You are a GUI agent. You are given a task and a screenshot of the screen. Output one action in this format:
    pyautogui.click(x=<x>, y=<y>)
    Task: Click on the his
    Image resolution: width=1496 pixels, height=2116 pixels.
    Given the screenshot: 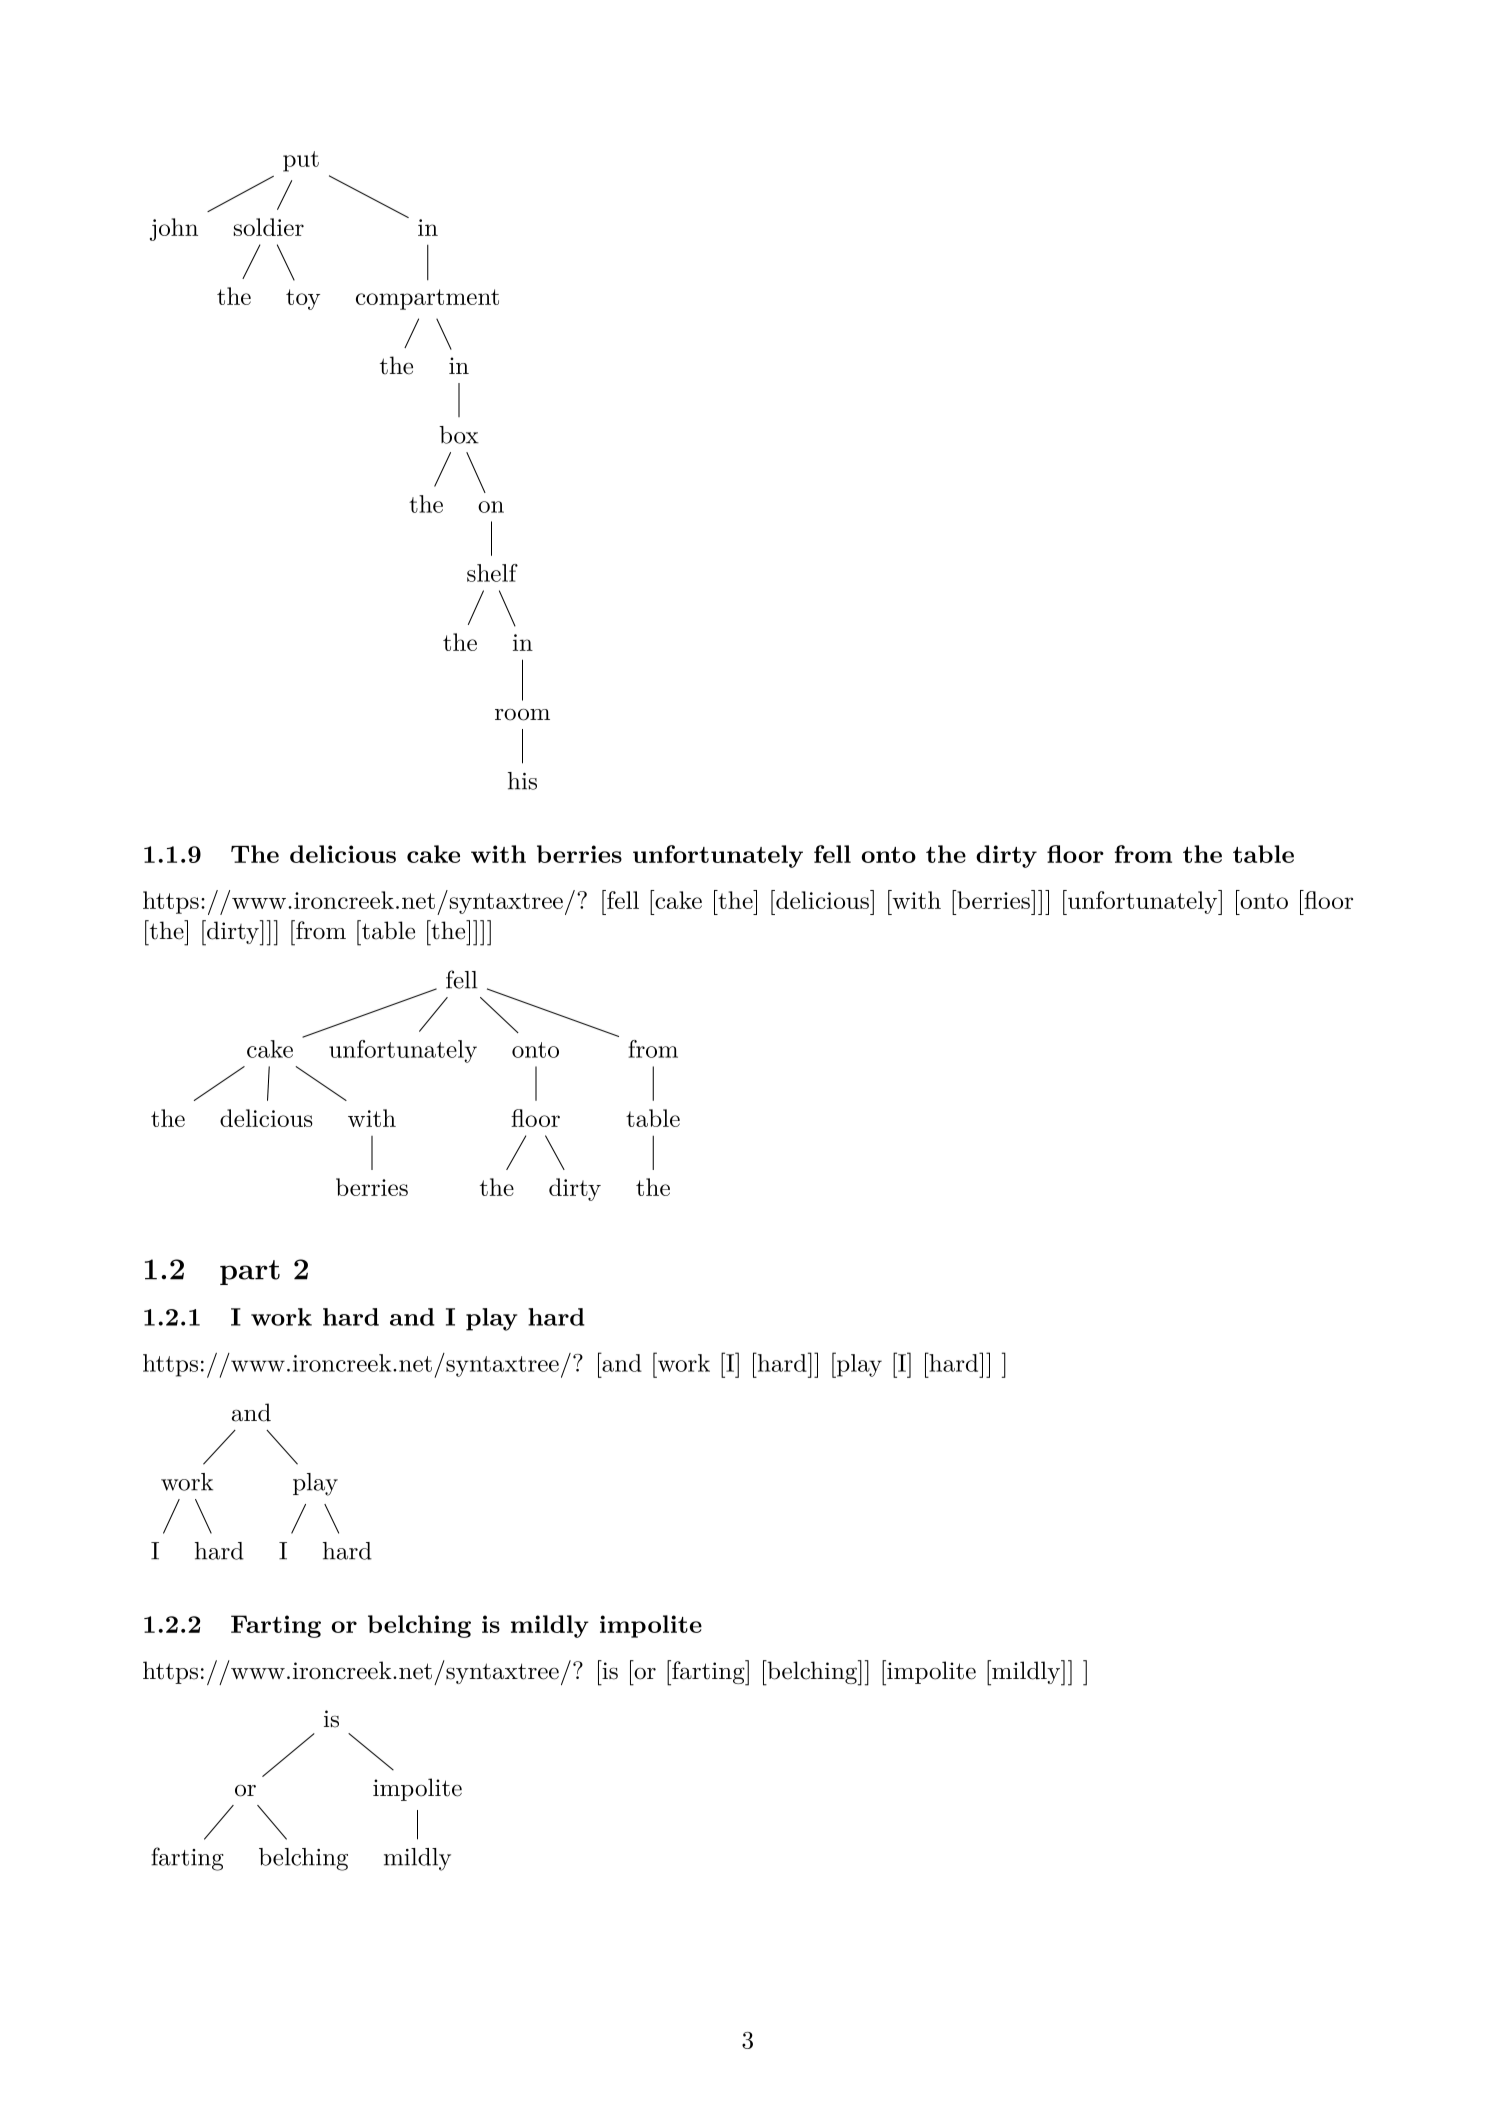 What is the action you would take?
    pyautogui.click(x=522, y=781)
